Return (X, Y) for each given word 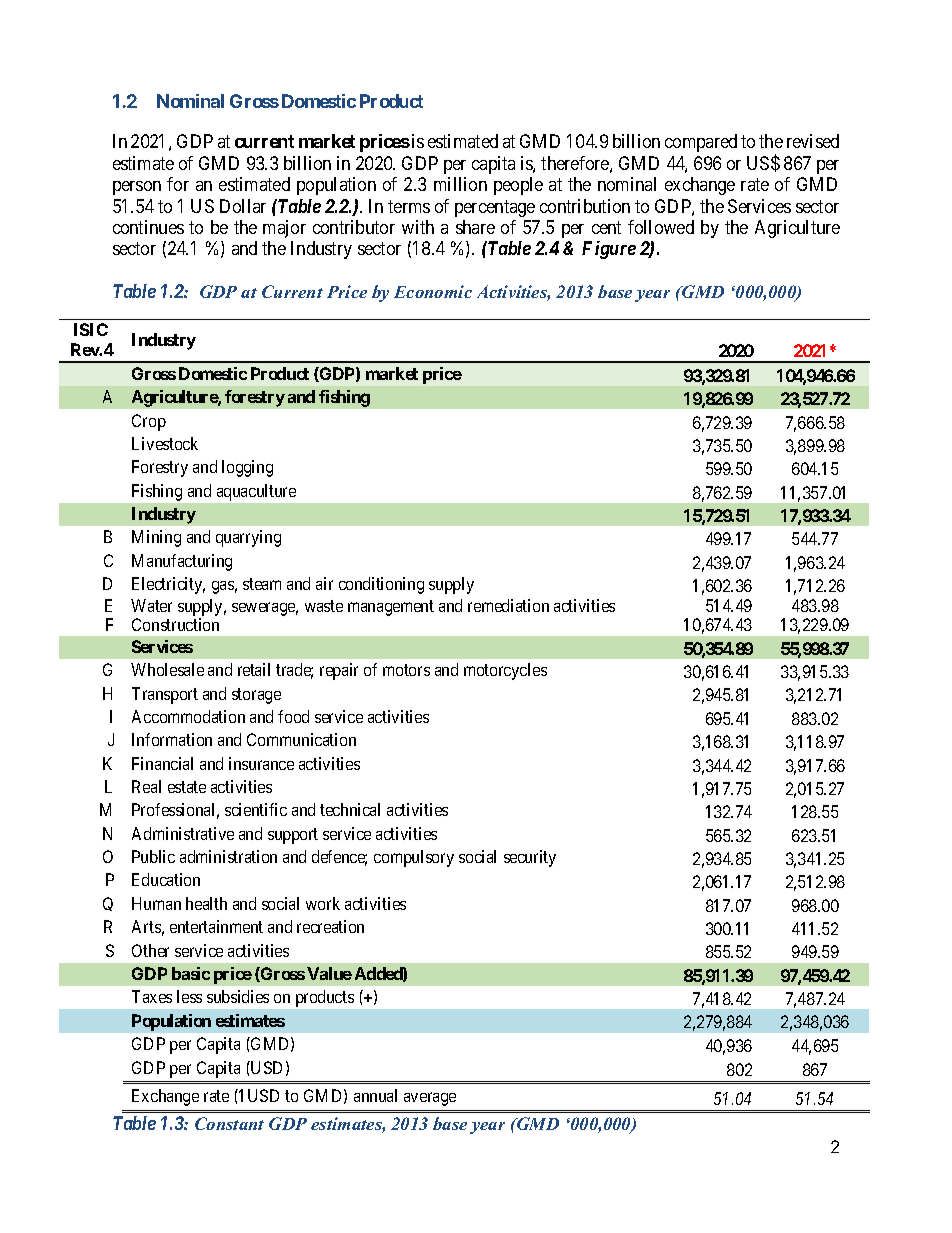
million (460, 184)
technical (350, 809)
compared (701, 143)
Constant (229, 1123)
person (137, 188)
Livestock (165, 443)
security (530, 858)
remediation (508, 605)
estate (187, 787)
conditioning (381, 585)
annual (375, 1095)
